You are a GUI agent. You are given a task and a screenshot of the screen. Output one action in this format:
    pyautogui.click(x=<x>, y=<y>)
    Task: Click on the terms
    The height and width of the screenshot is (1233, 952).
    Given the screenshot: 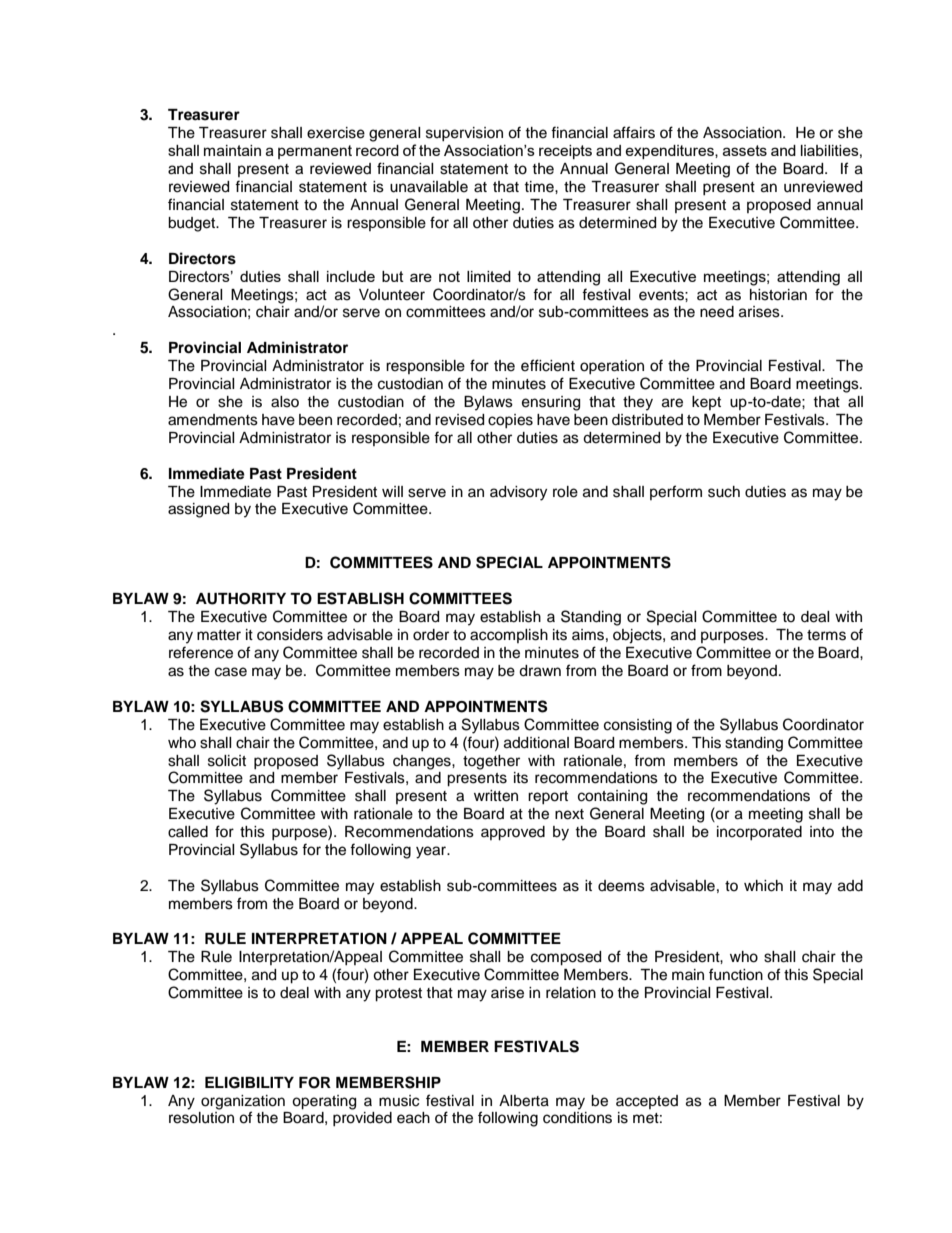 What is the action you would take?
    pyautogui.click(x=826, y=635)
